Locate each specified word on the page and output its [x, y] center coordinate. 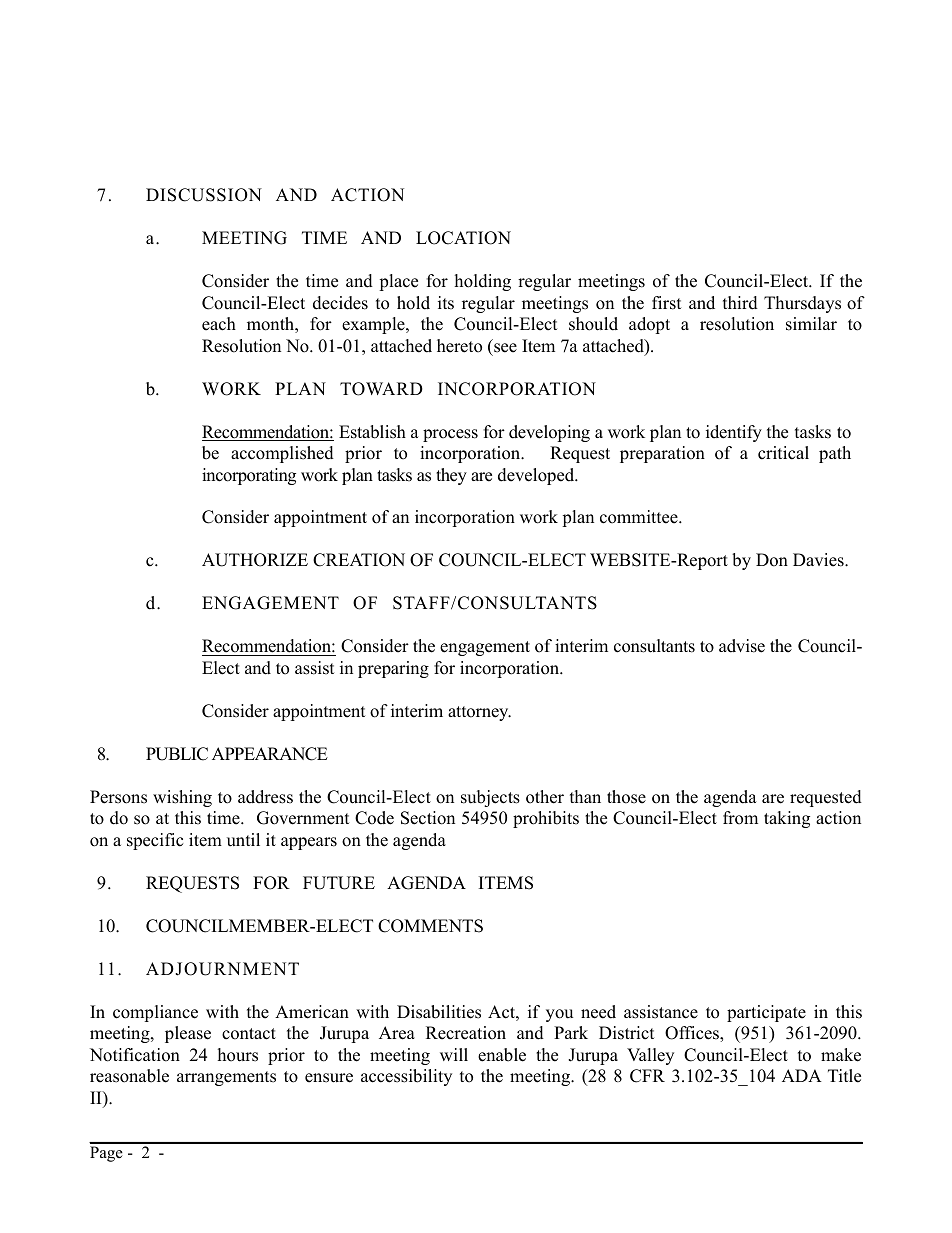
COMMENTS [430, 926]
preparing [393, 669]
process [450, 435]
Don [772, 560]
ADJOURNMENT [222, 969]
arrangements [226, 1078]
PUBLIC [177, 754]
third [740, 303]
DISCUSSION [204, 195]
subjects [490, 798]
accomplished [282, 454]
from [740, 818]
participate [766, 1013]
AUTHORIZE [255, 560]
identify [734, 433]
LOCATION [463, 238]
